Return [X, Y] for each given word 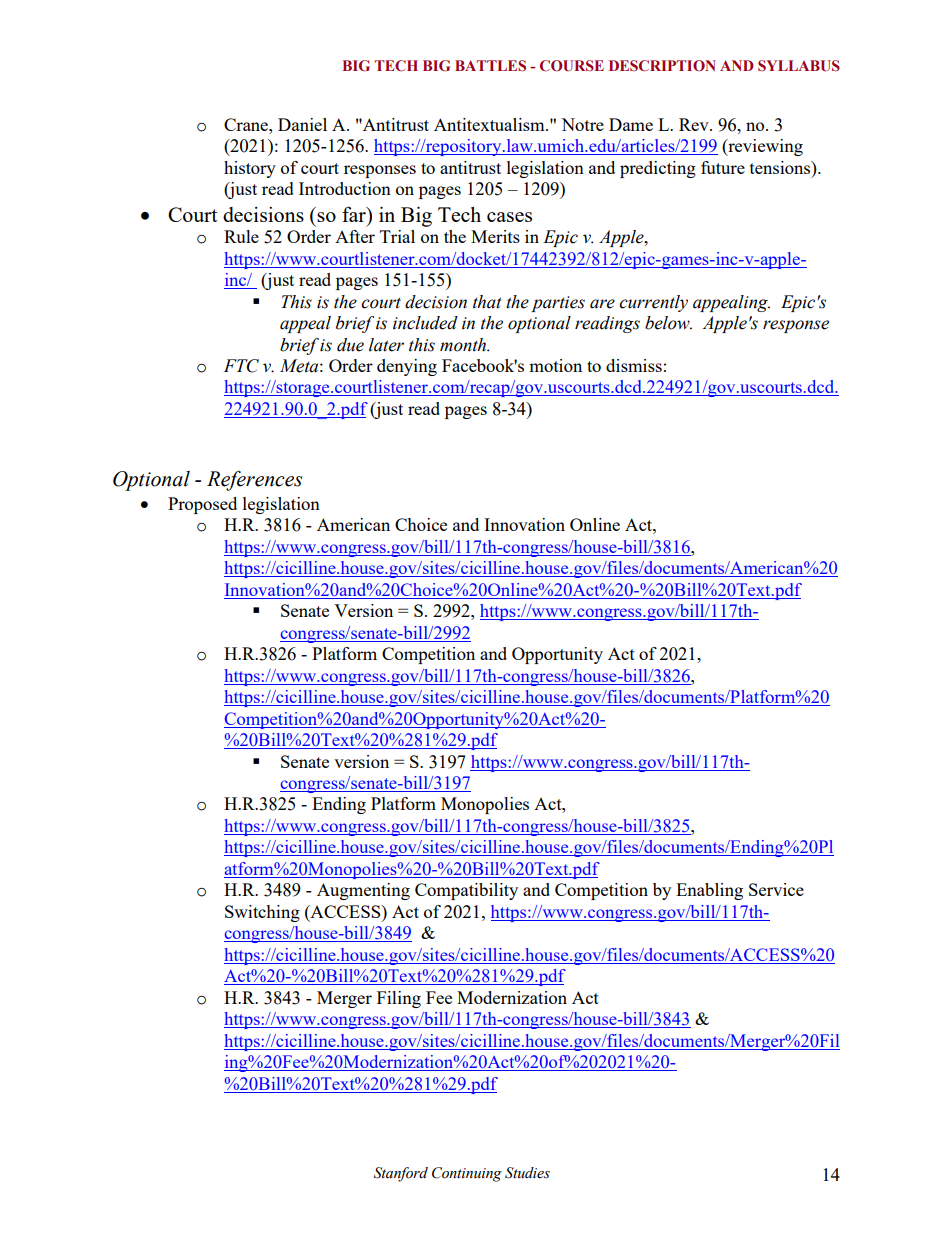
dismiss [634, 365]
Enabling [709, 891]
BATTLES [490, 66]
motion [555, 365]
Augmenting [363, 891]
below [668, 323]
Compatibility [466, 891]
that [487, 302]
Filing [399, 999]
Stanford [401, 1174]
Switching [262, 913]
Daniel [302, 124]
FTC [241, 366]
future [723, 167]
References [254, 480]
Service [776, 889]
